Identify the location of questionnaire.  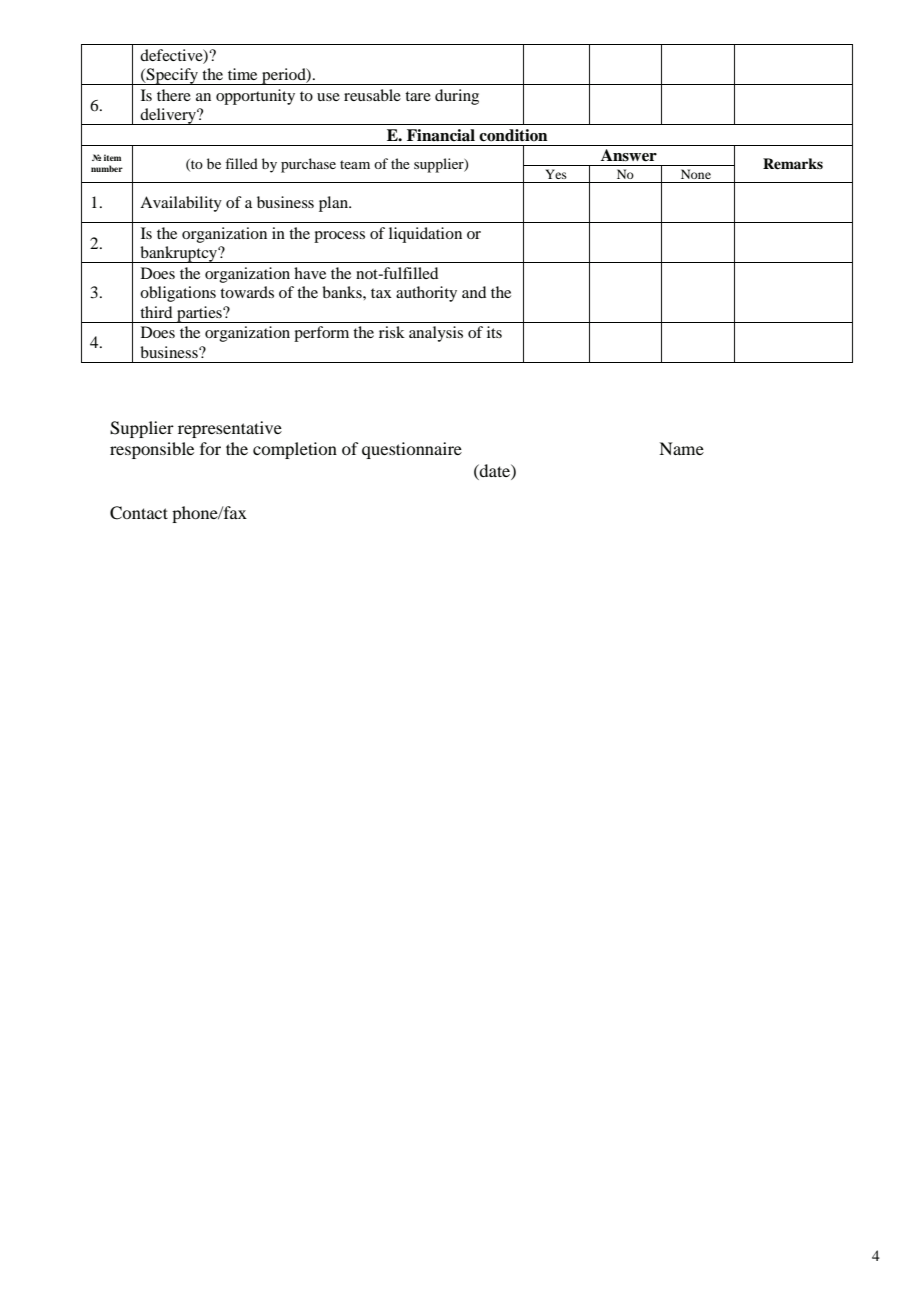
(412, 450).
